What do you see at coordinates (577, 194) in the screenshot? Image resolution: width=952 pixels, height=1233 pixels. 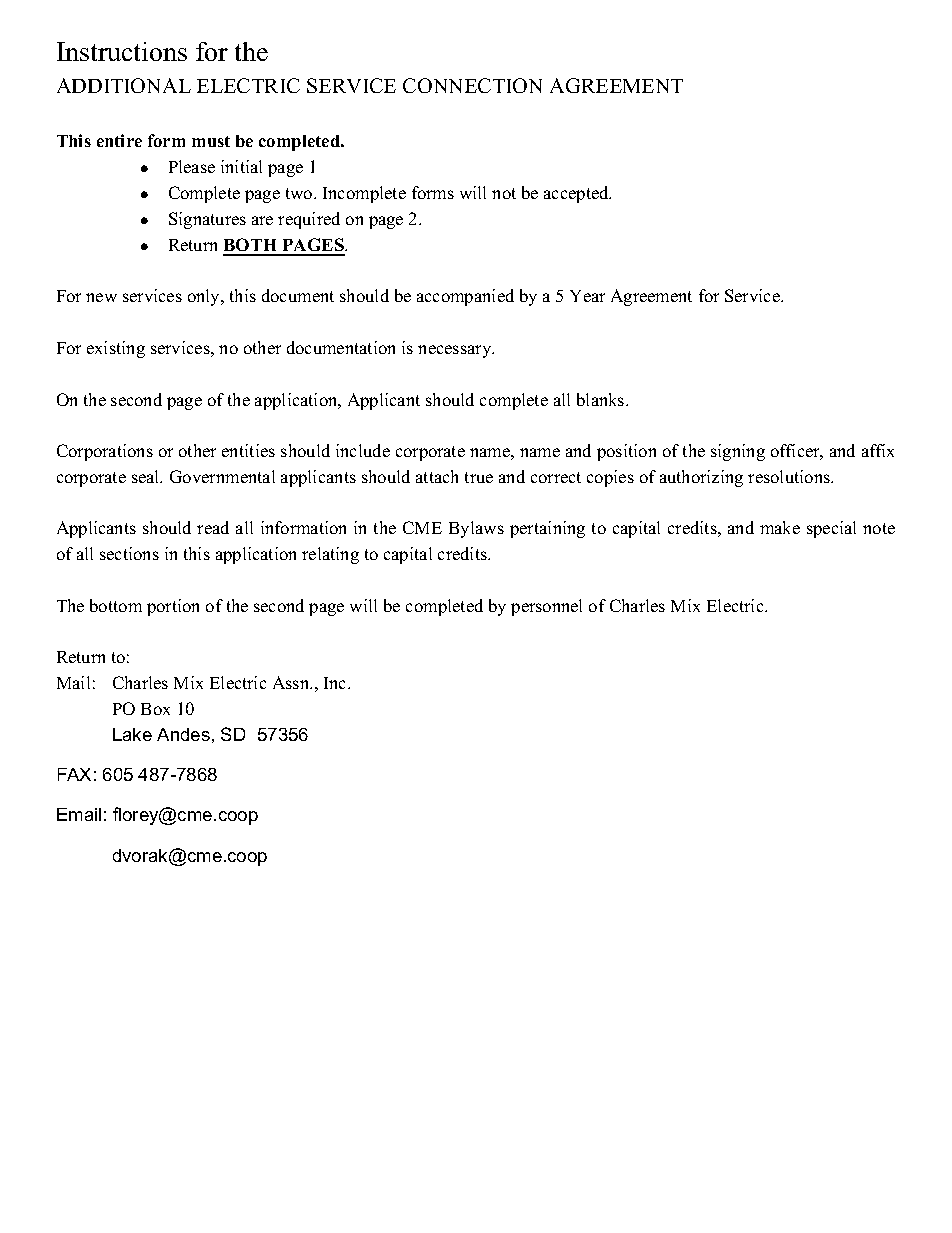 I see `accepted` at bounding box center [577, 194].
